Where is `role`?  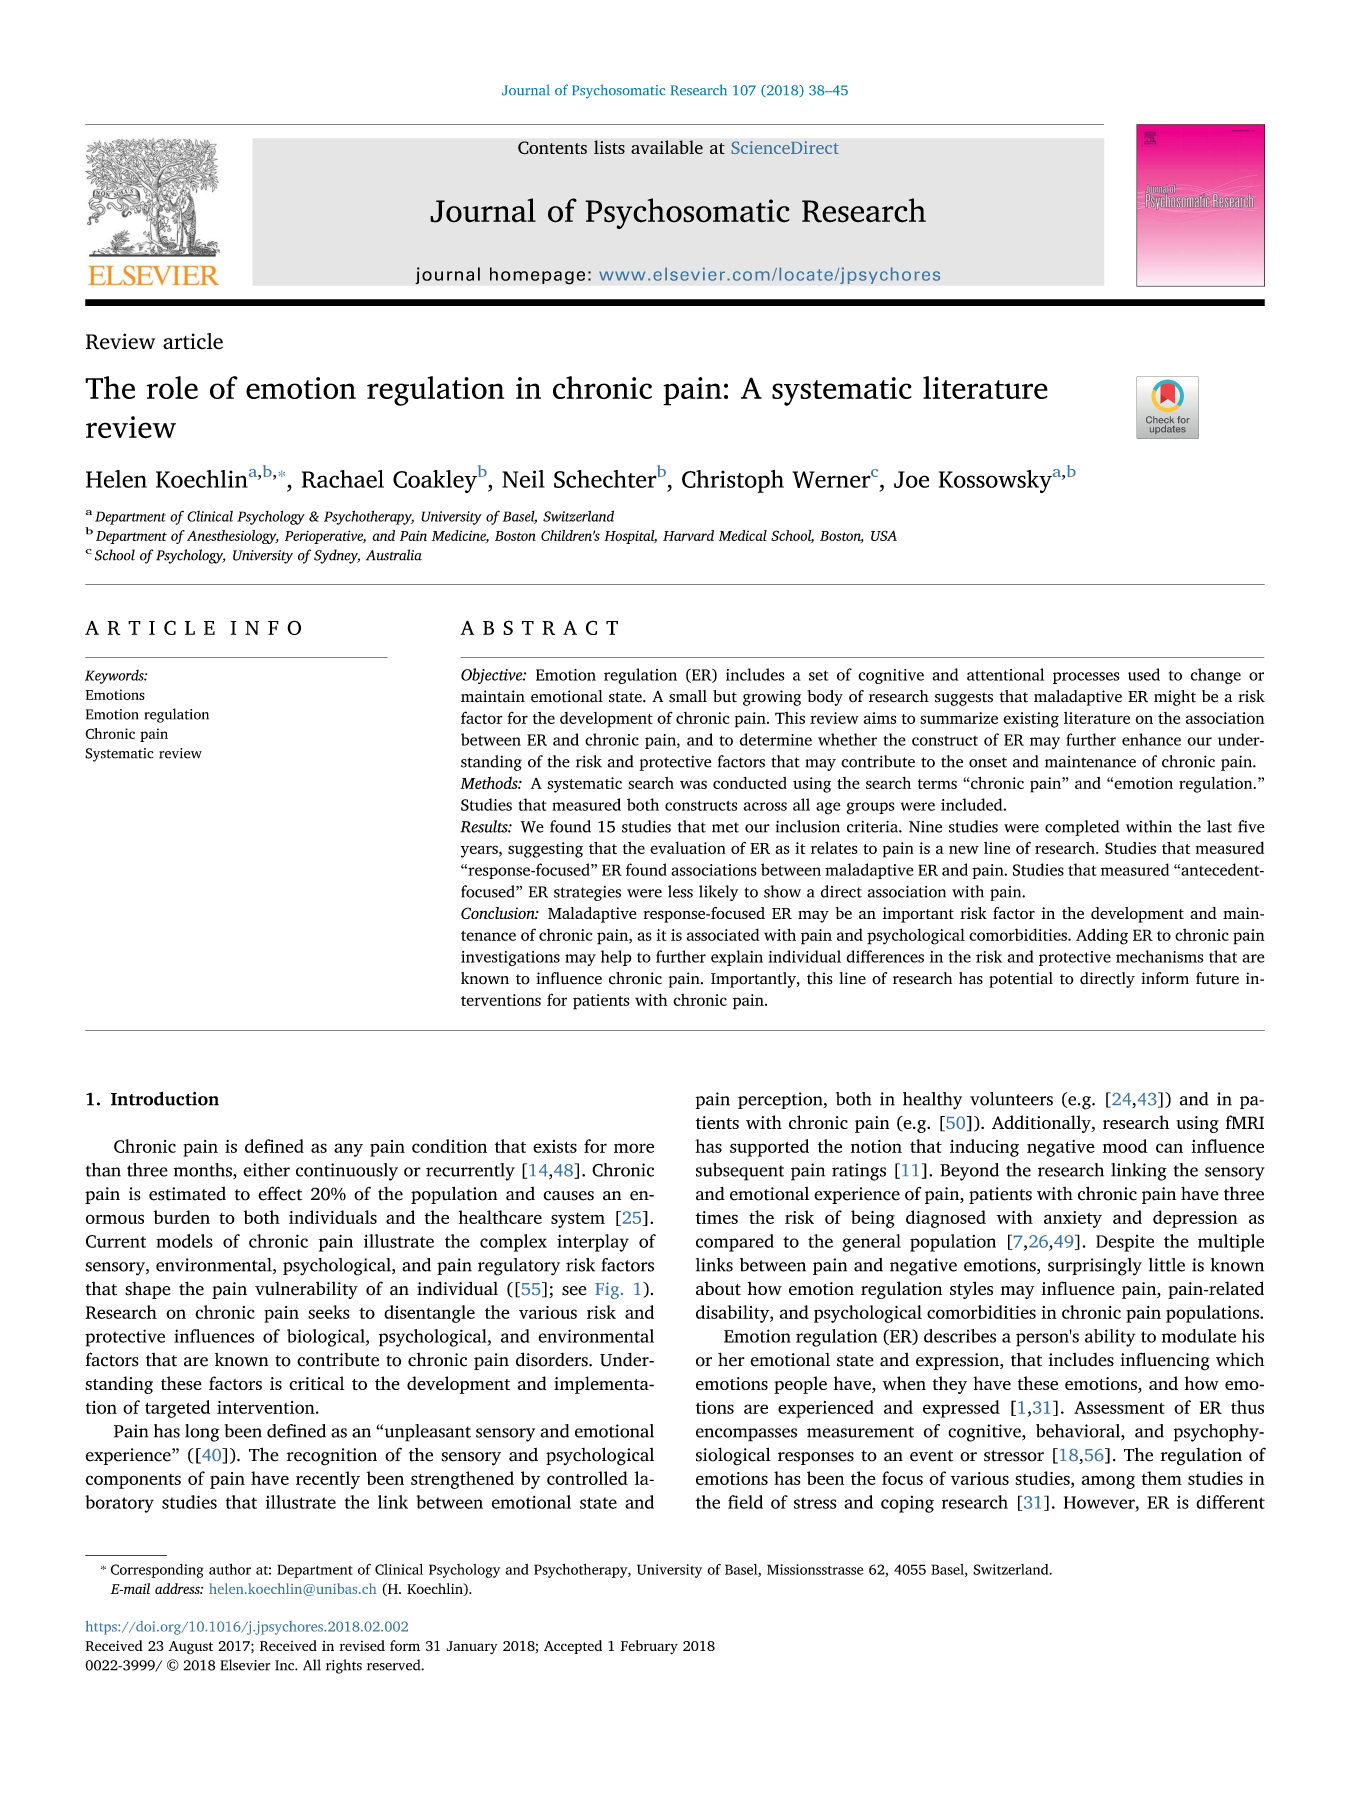
role is located at coordinates (172, 387).
